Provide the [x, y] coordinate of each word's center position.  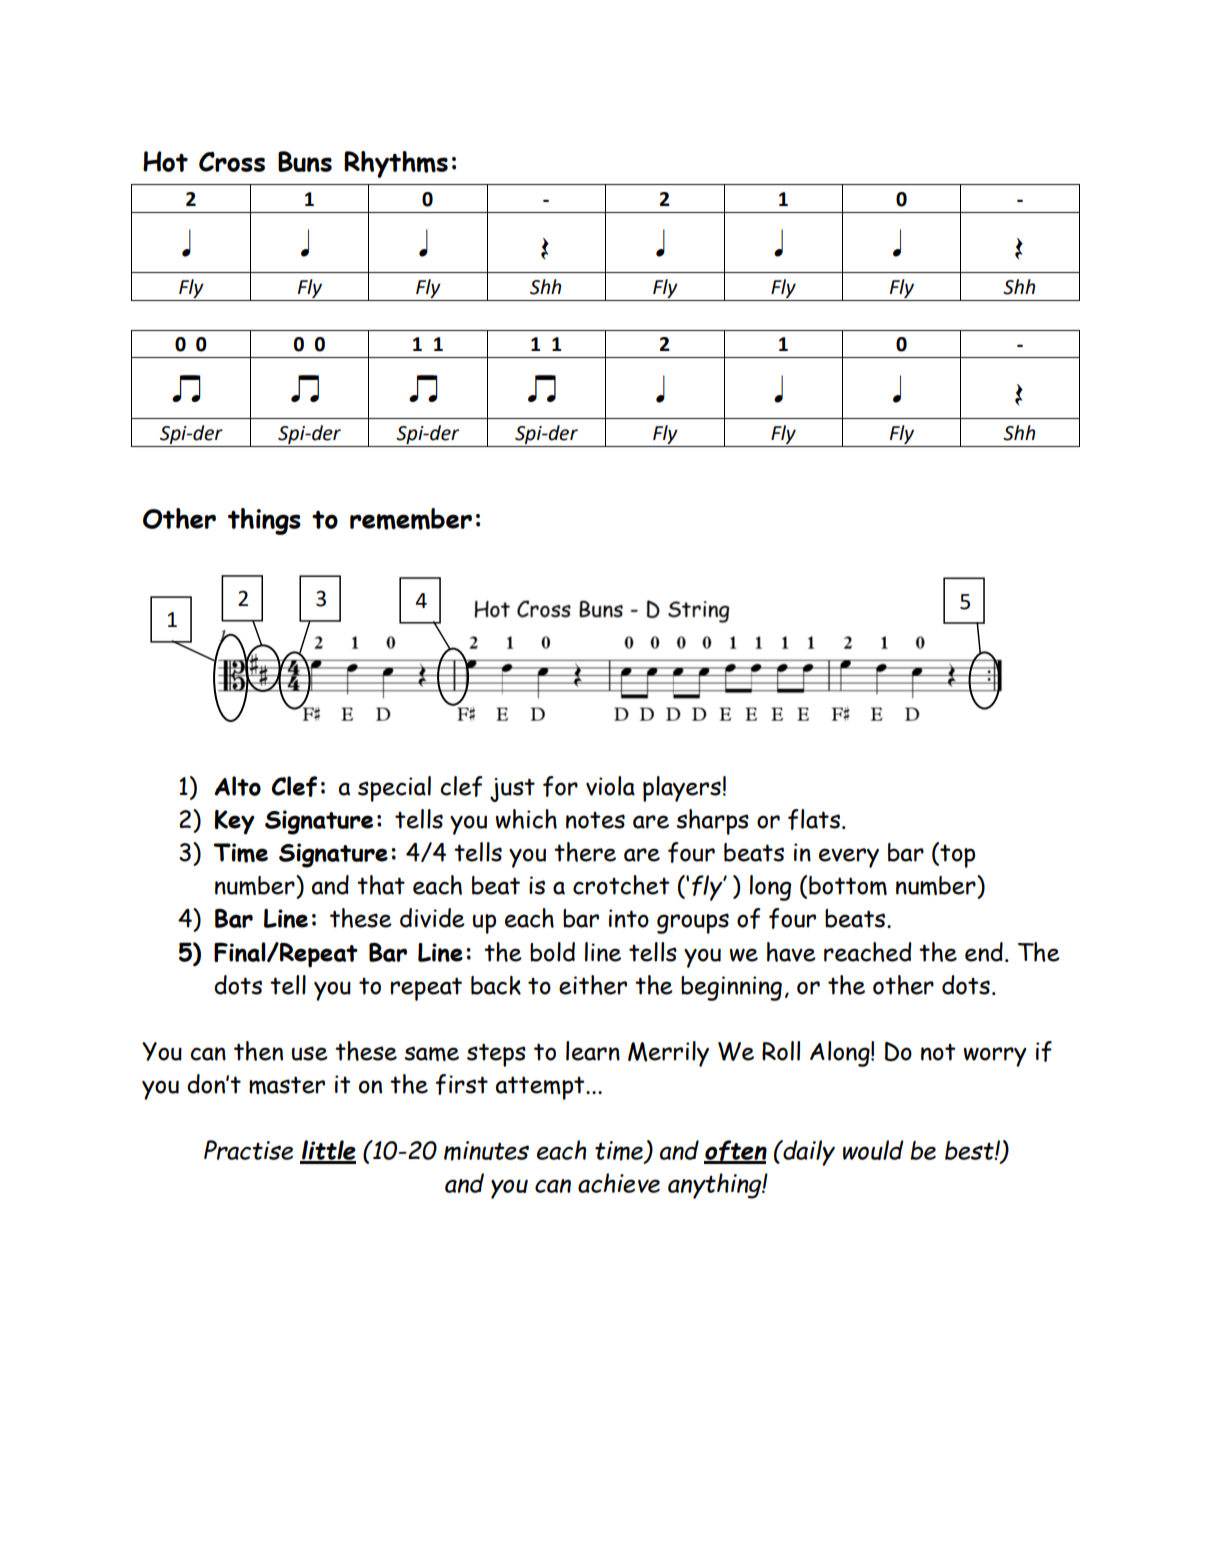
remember [411, 519]
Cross [232, 161]
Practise [248, 1150]
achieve [619, 1183]
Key [234, 822]
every [849, 858]
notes [595, 820]
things [264, 521]
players [682, 789]
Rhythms [396, 164]
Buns [305, 161]
